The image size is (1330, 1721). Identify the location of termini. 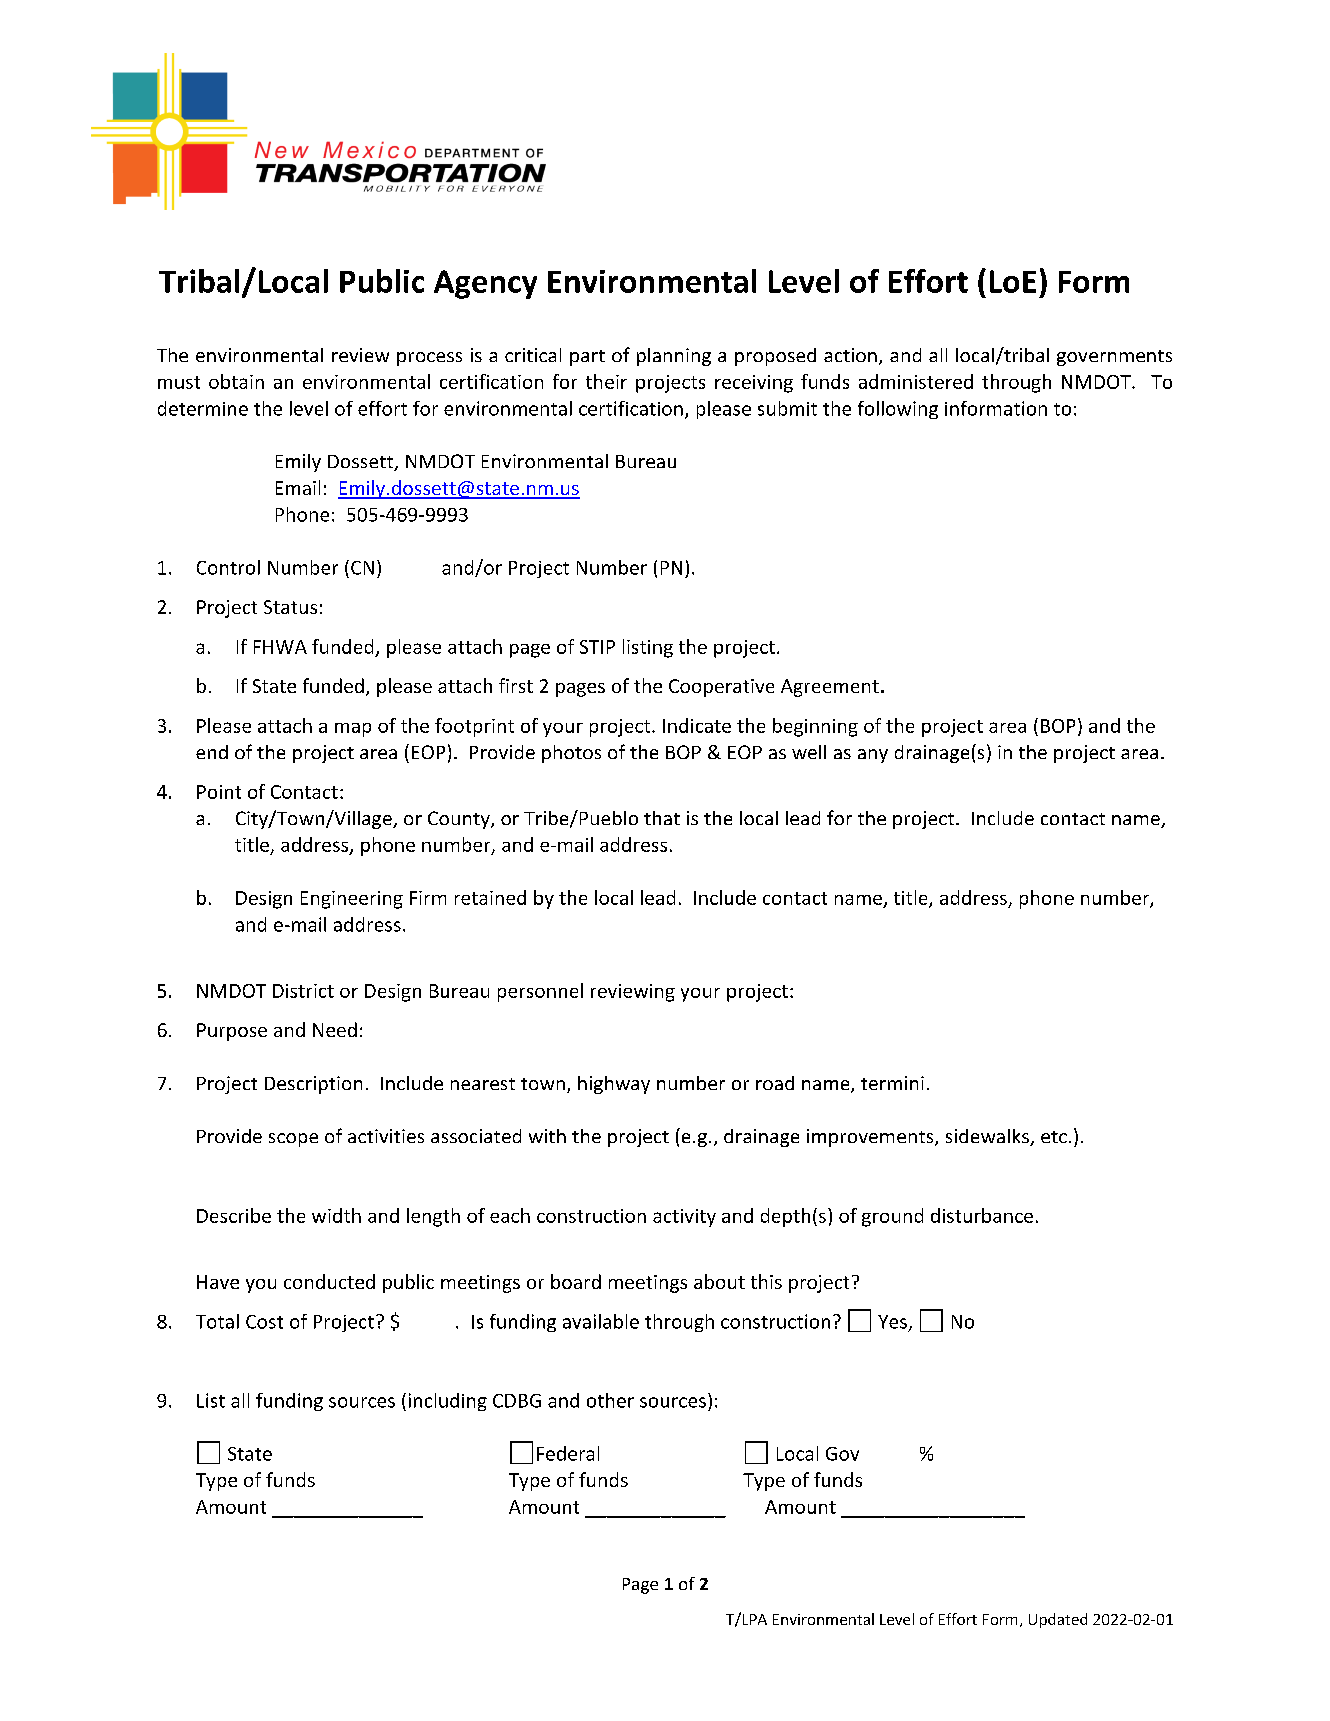
(892, 1083).
